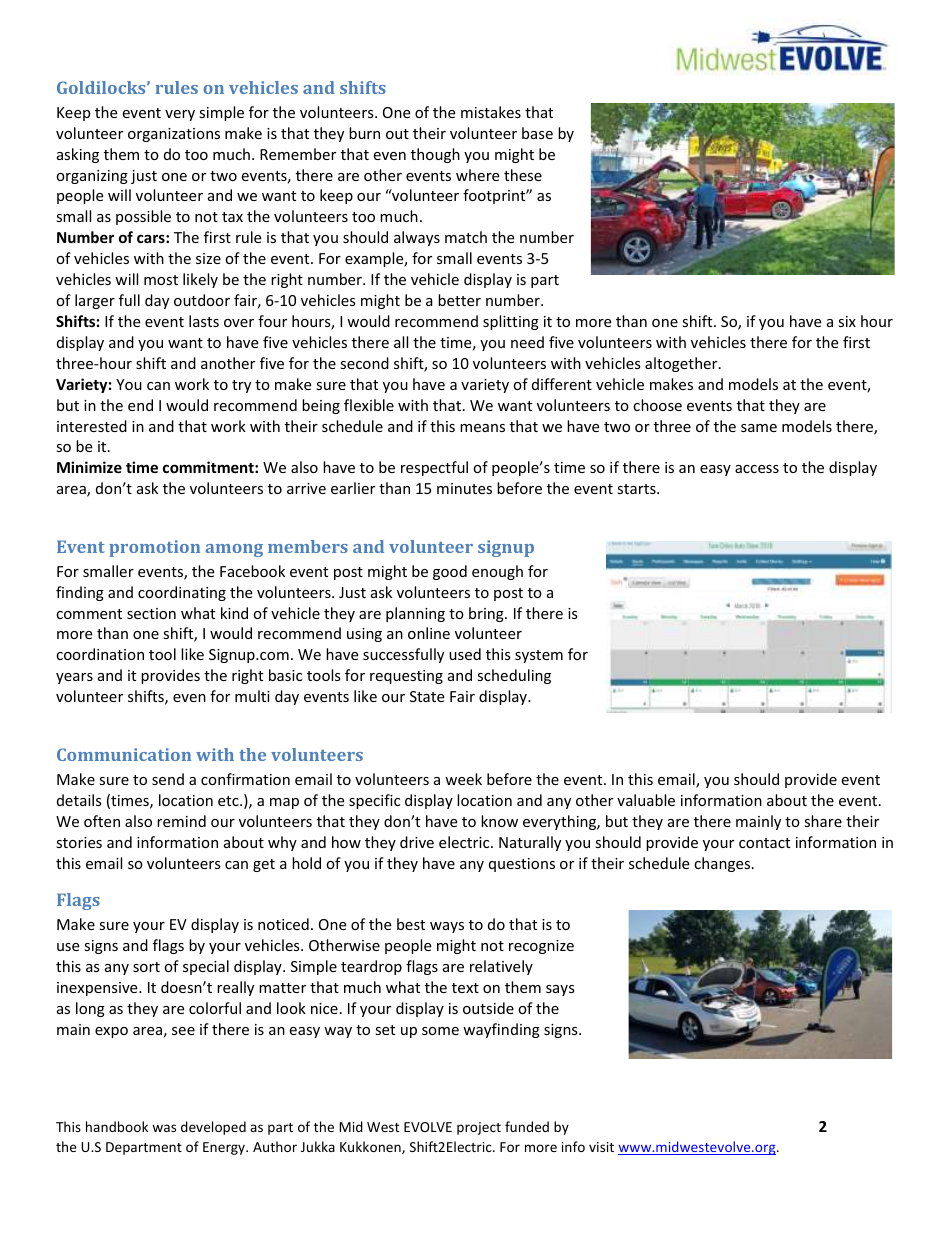 The height and width of the screenshot is (1233, 952). Describe the element at coordinates (174, 135) in the screenshot. I see `organizations` at that location.
